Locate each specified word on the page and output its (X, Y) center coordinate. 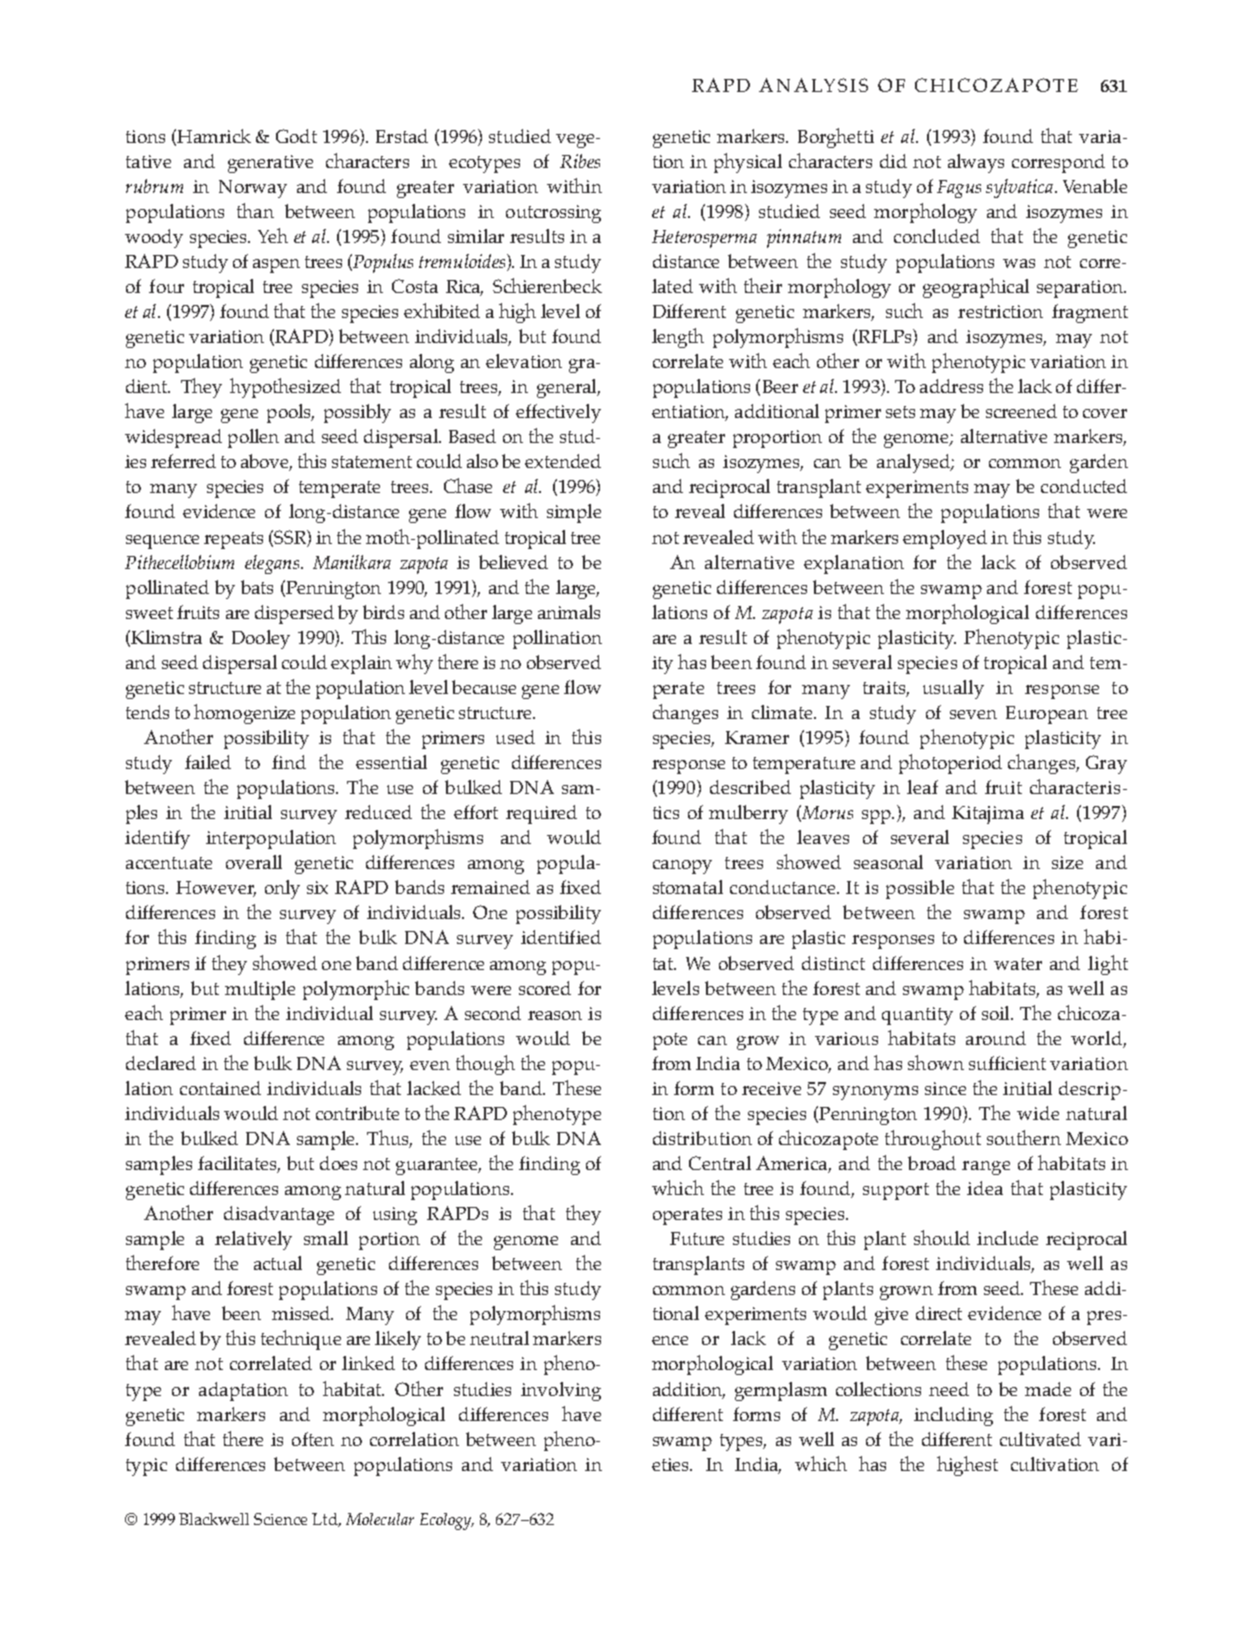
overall (254, 862)
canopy (682, 867)
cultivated (1040, 1439)
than (255, 210)
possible (920, 889)
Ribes (580, 161)
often (313, 1439)
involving (561, 1391)
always (976, 163)
